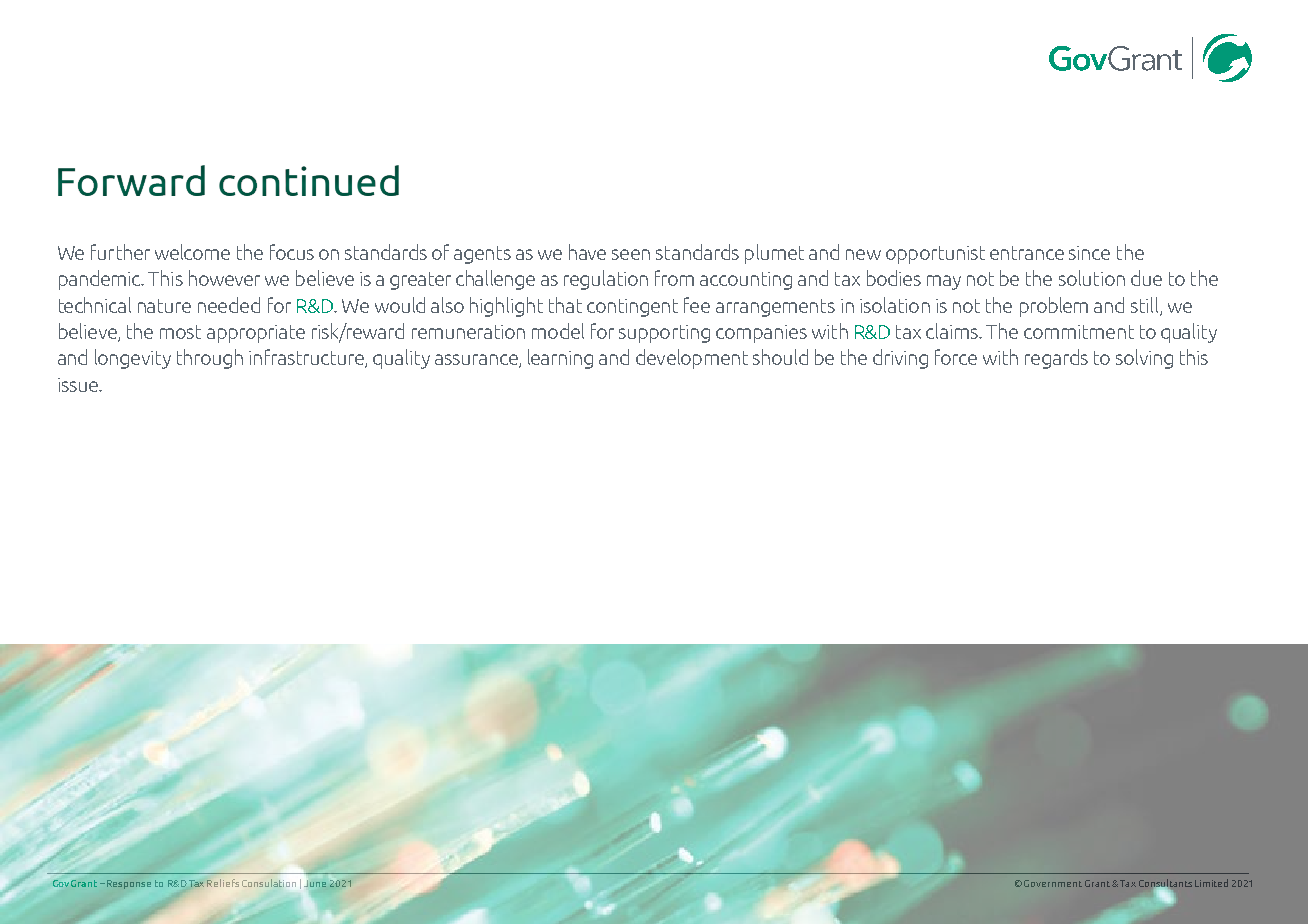 The height and width of the screenshot is (924, 1308). What do you see at coordinates (131, 180) in the screenshot?
I see `Forward` at bounding box center [131, 180].
